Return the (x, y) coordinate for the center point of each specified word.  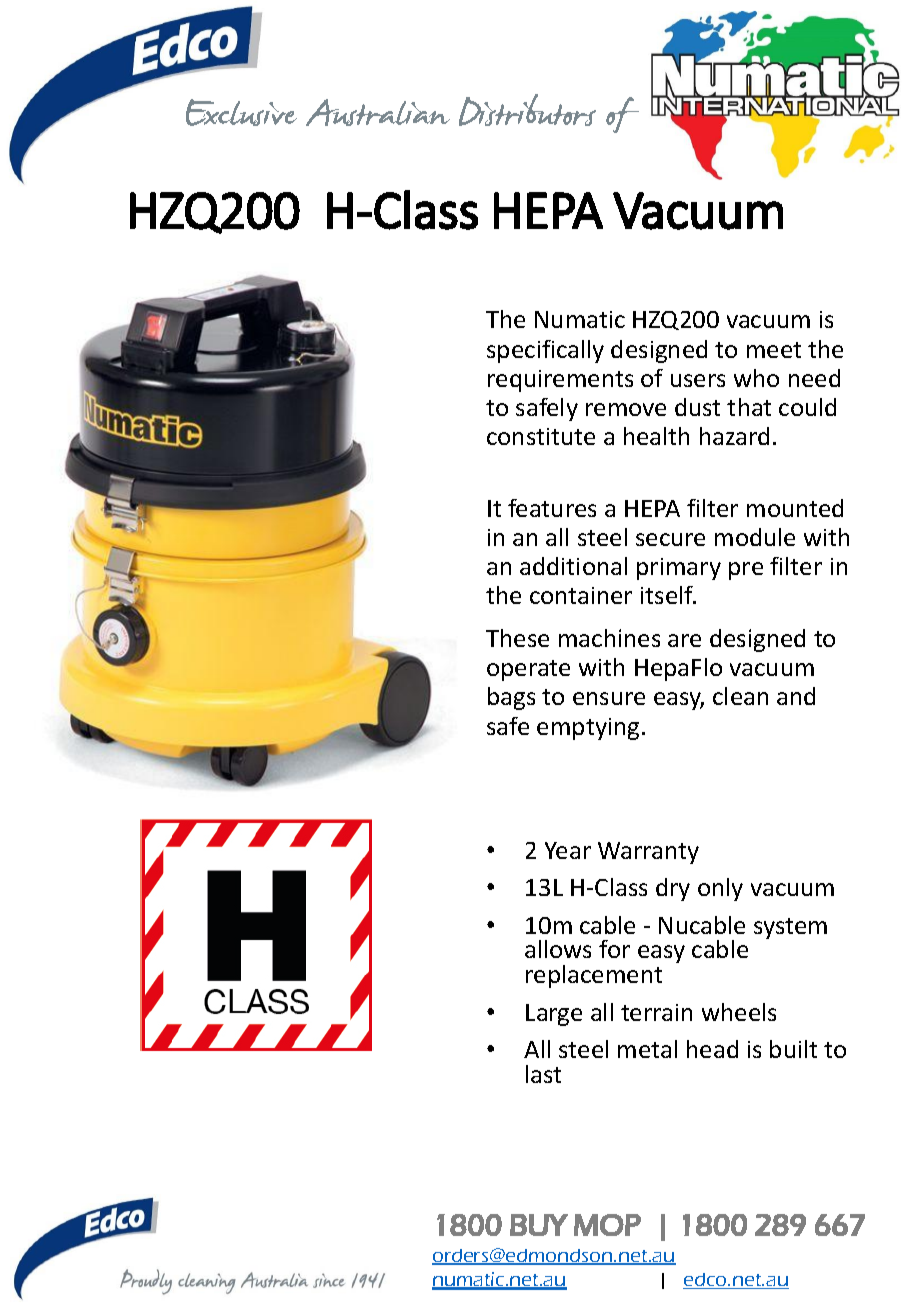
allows (558, 949)
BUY (539, 1225)
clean (740, 696)
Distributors (527, 110)
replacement (594, 976)
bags (511, 698)
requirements (560, 381)
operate (528, 670)
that (749, 407)
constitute (541, 436)
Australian (378, 112)
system (790, 928)
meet (774, 350)
